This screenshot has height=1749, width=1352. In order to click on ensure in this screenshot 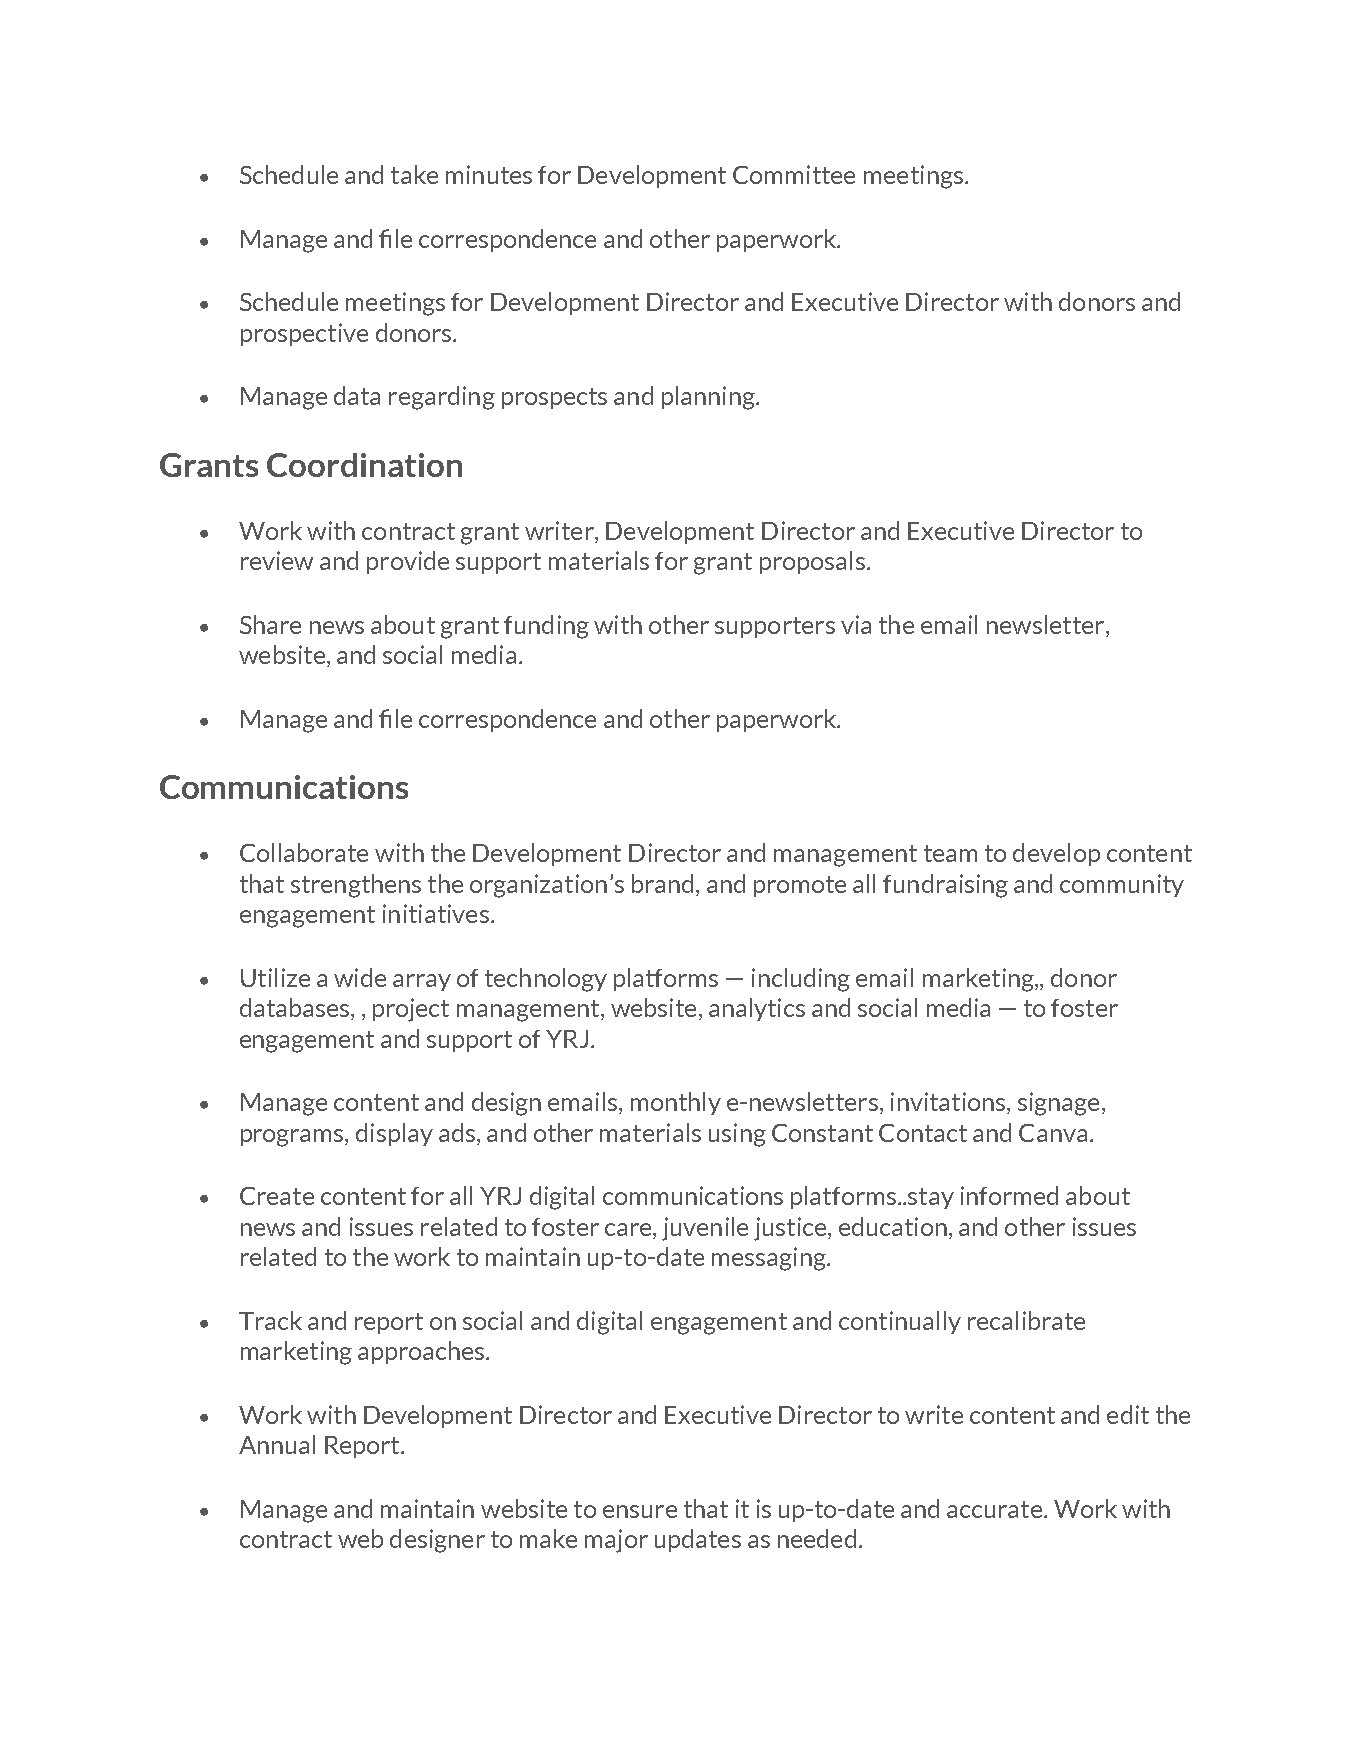, I will do `click(640, 1511)`.
